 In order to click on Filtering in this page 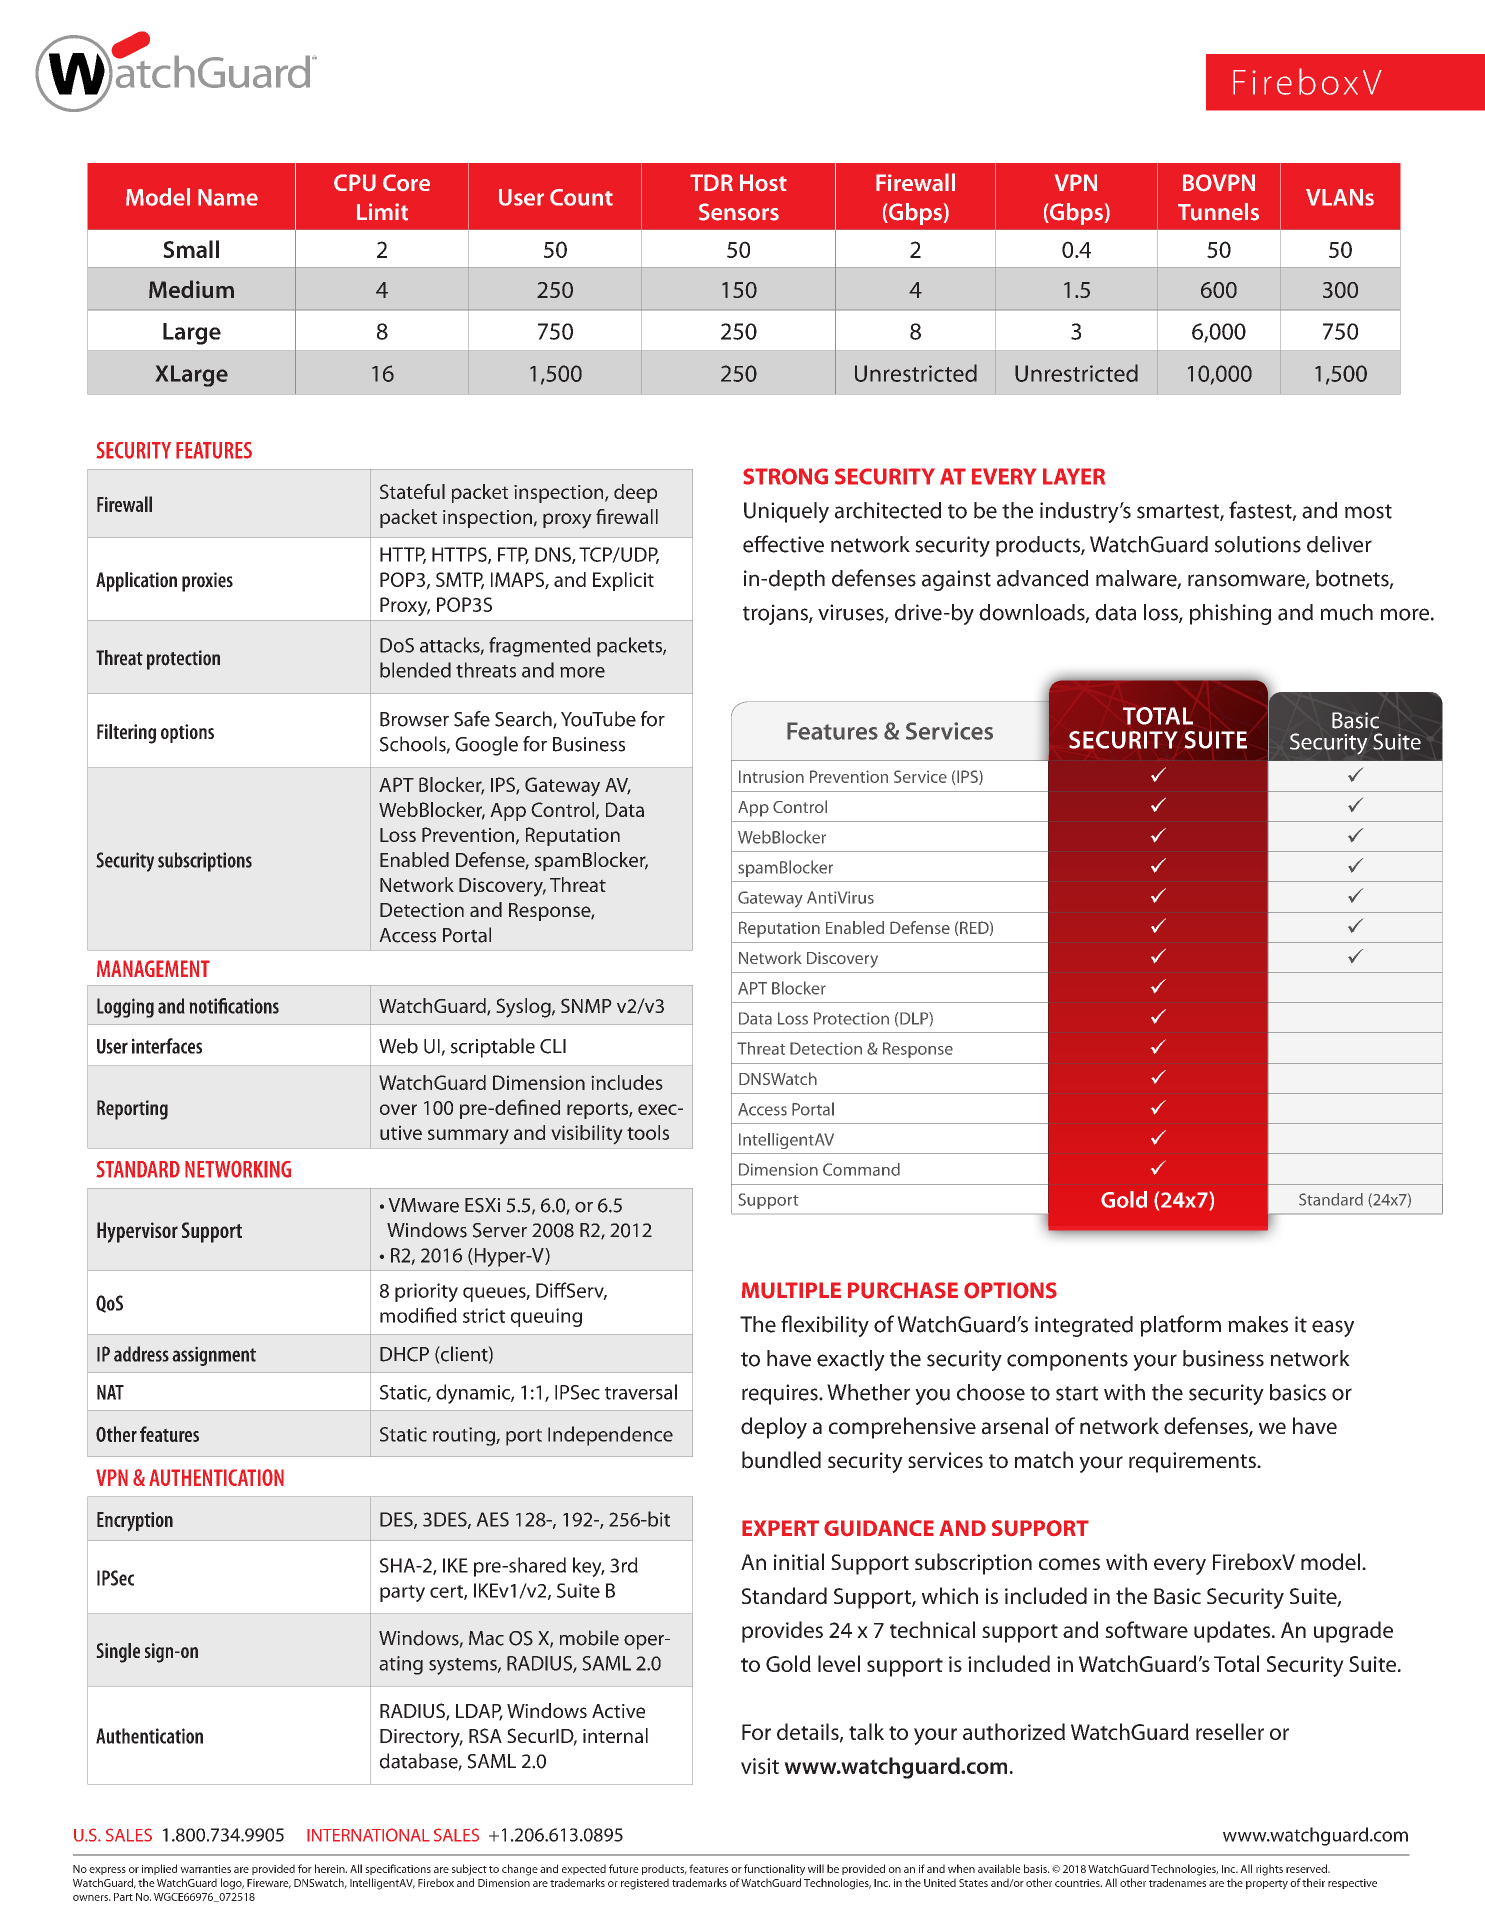, I will do `click(126, 734)`.
